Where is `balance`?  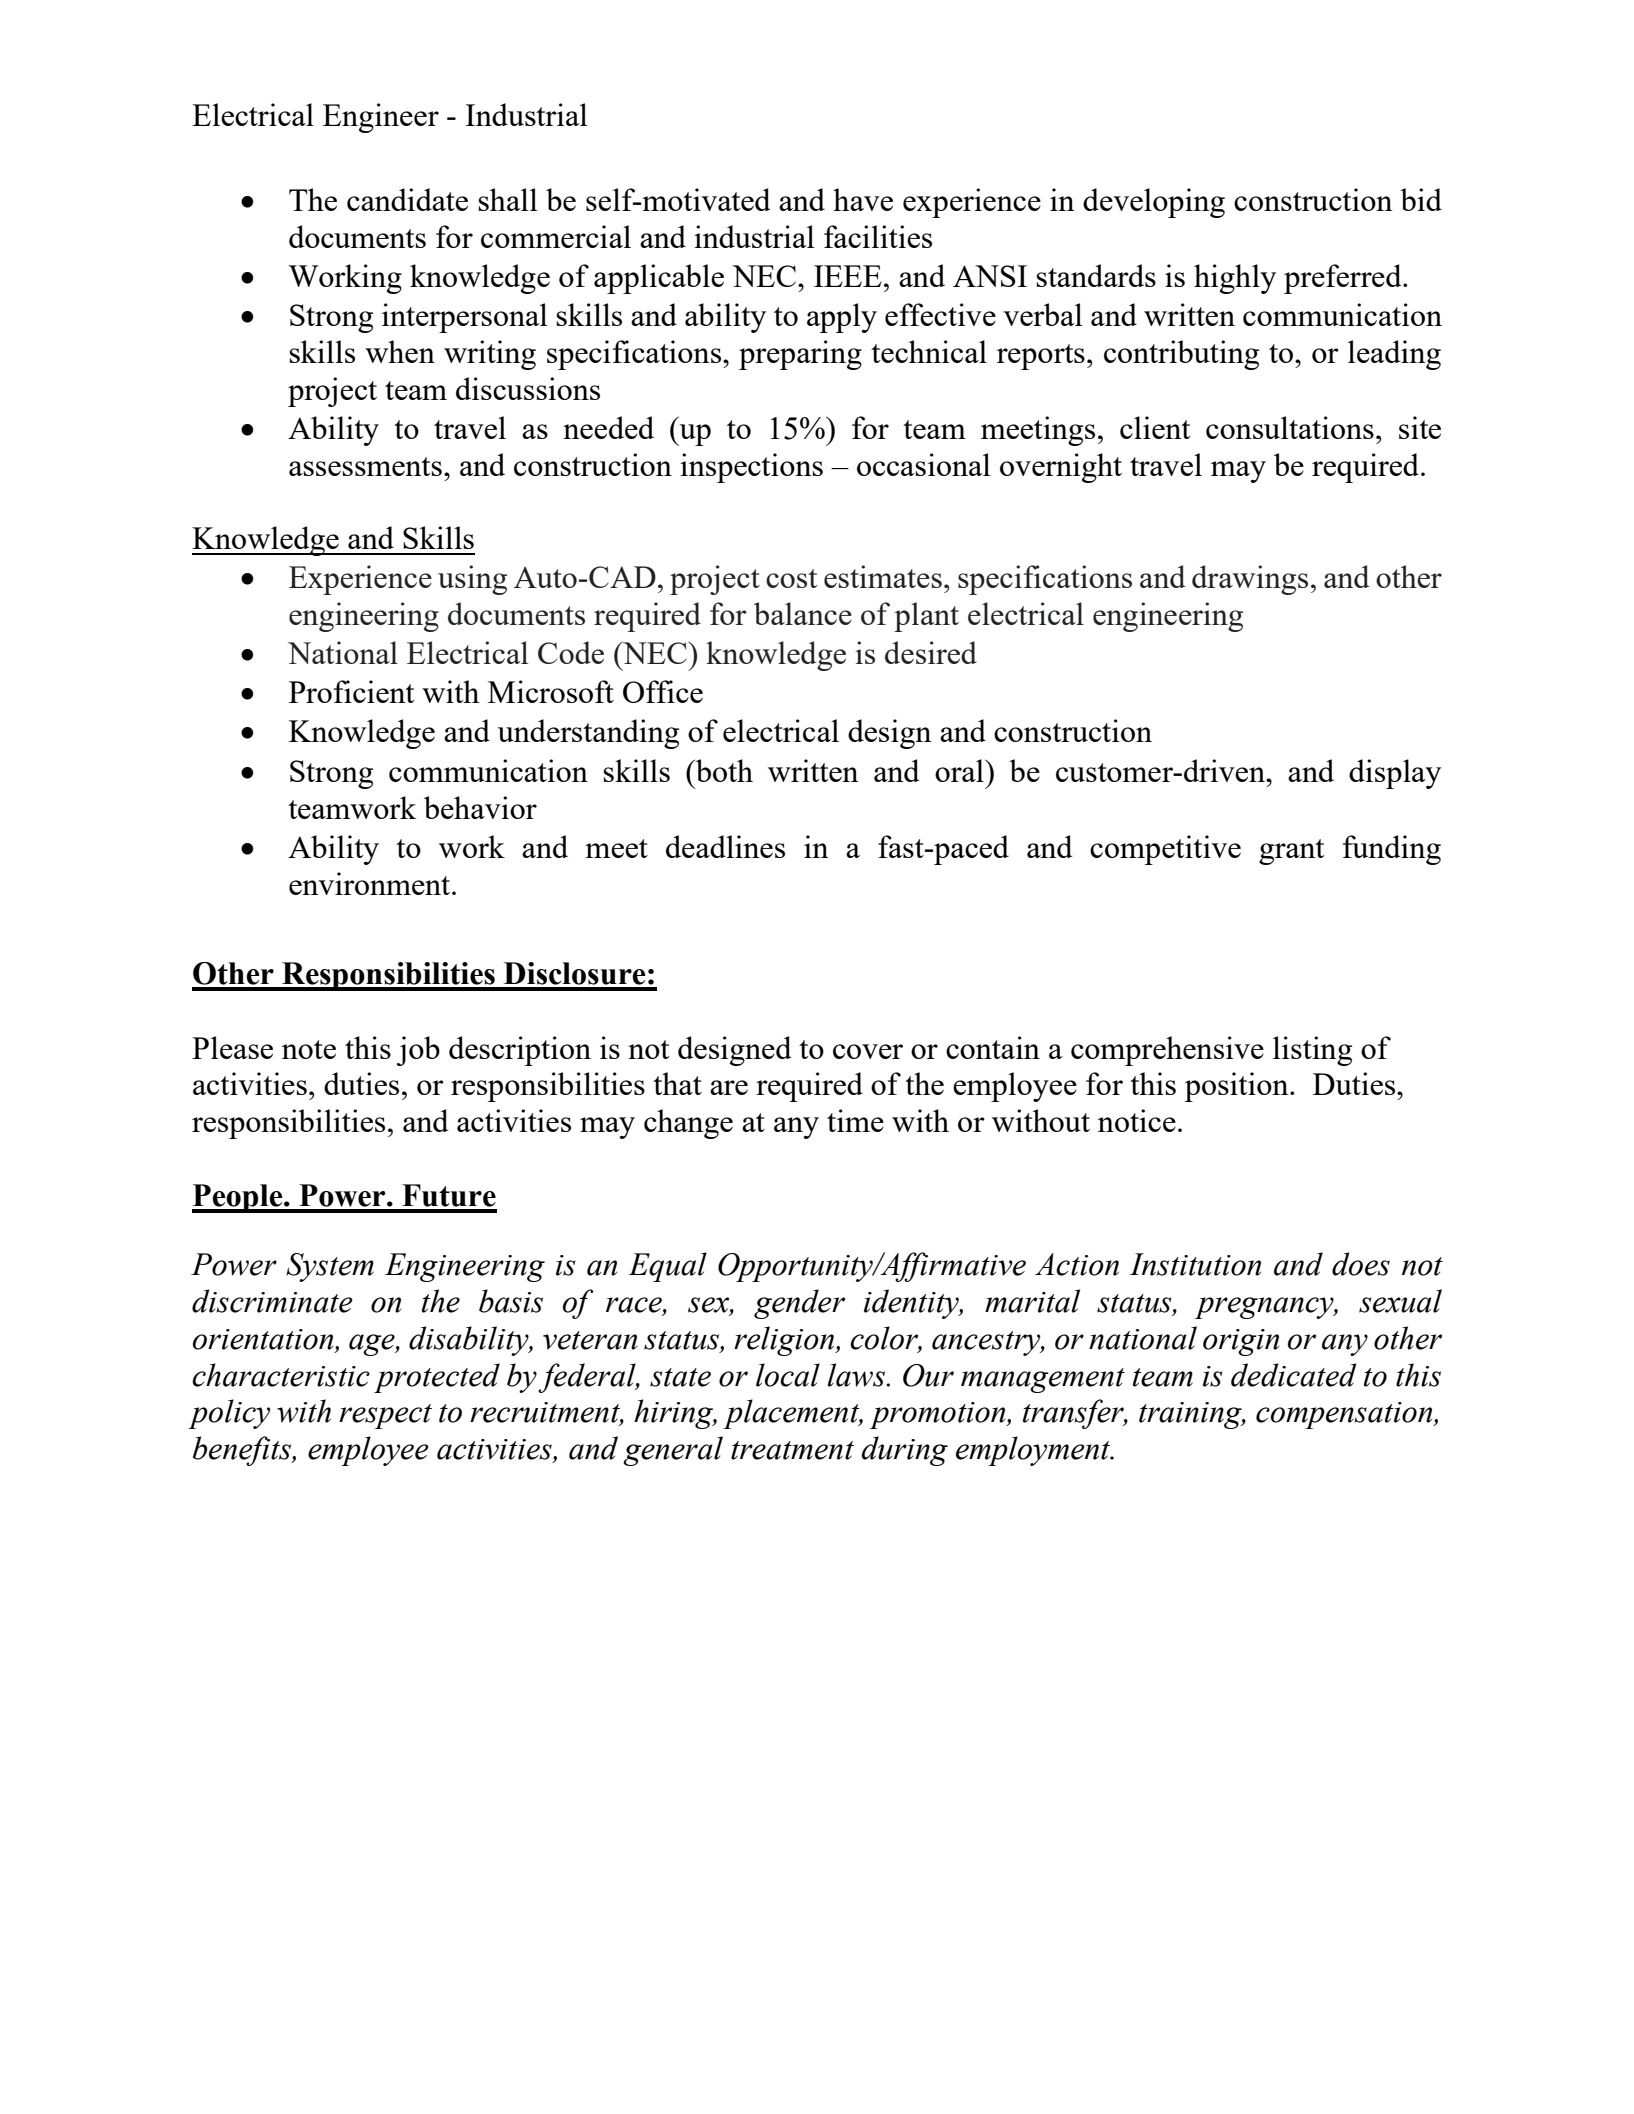 balance is located at coordinates (803, 613).
